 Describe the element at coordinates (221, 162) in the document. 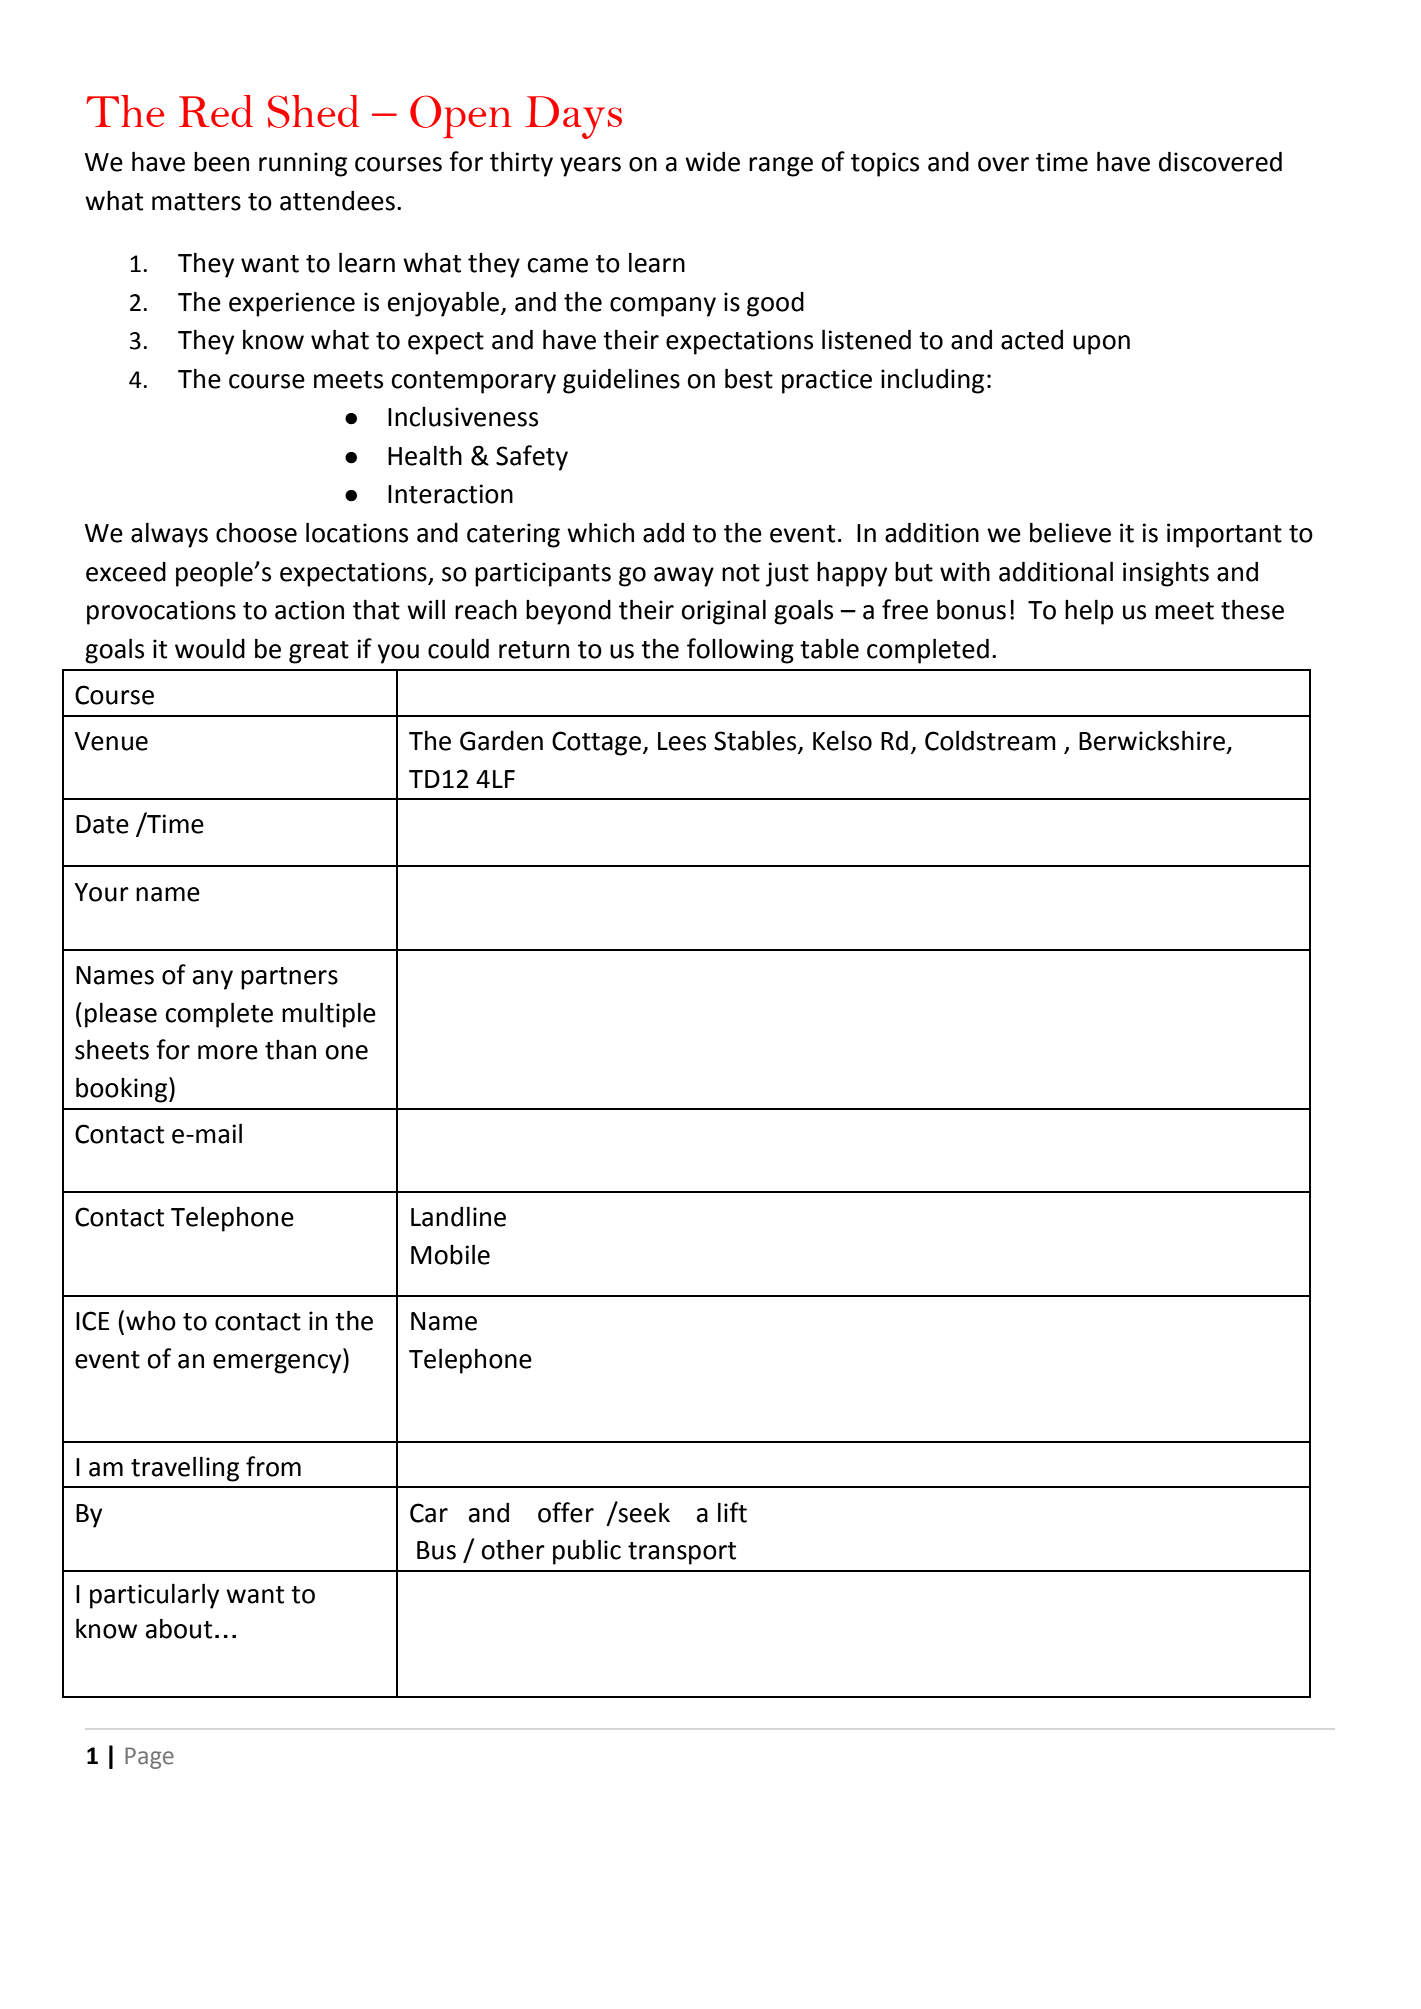

I see `been` at that location.
